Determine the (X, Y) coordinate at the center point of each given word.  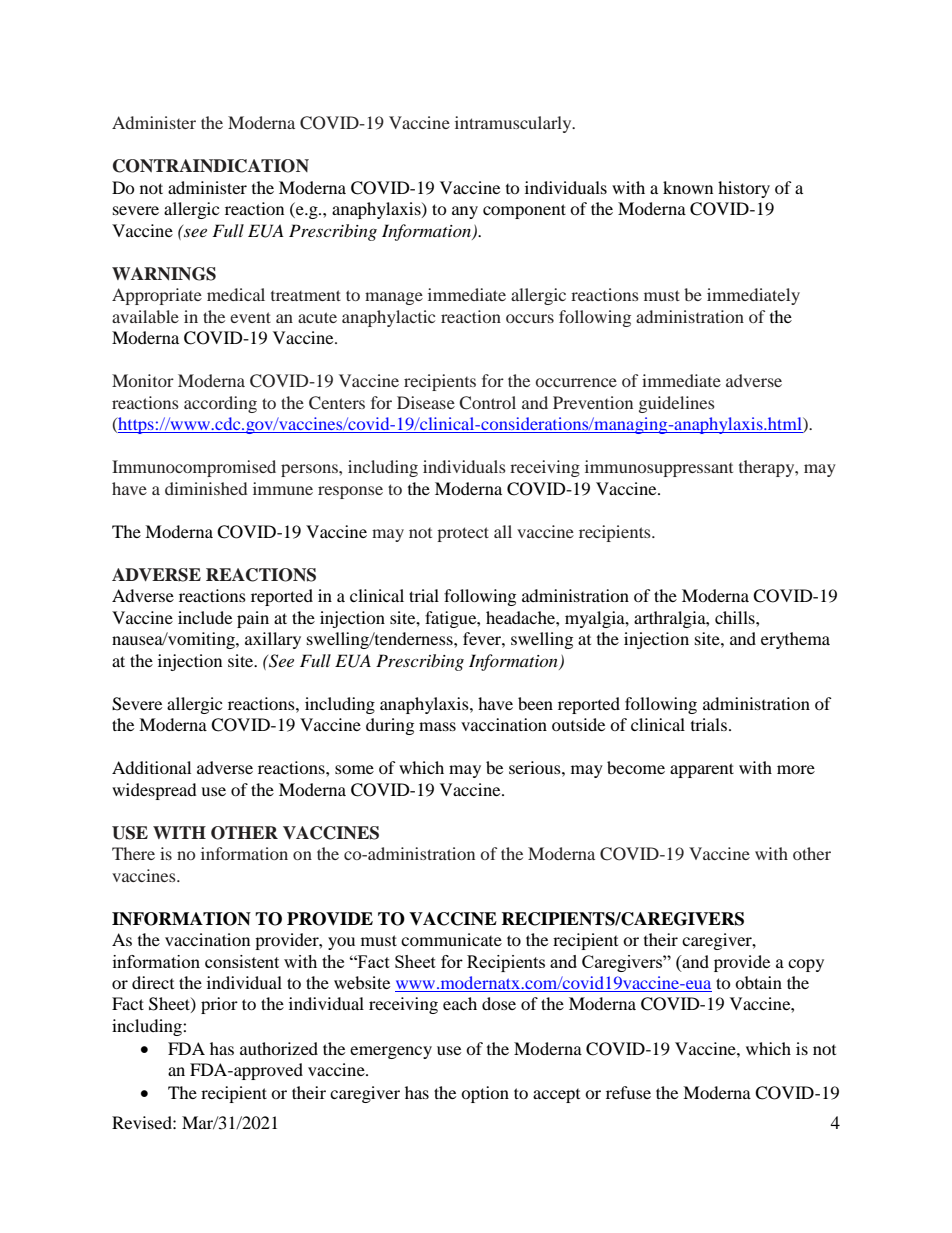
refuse (628, 1092)
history (744, 189)
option (485, 1094)
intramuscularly (514, 124)
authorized (279, 1048)
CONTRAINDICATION (211, 166)
